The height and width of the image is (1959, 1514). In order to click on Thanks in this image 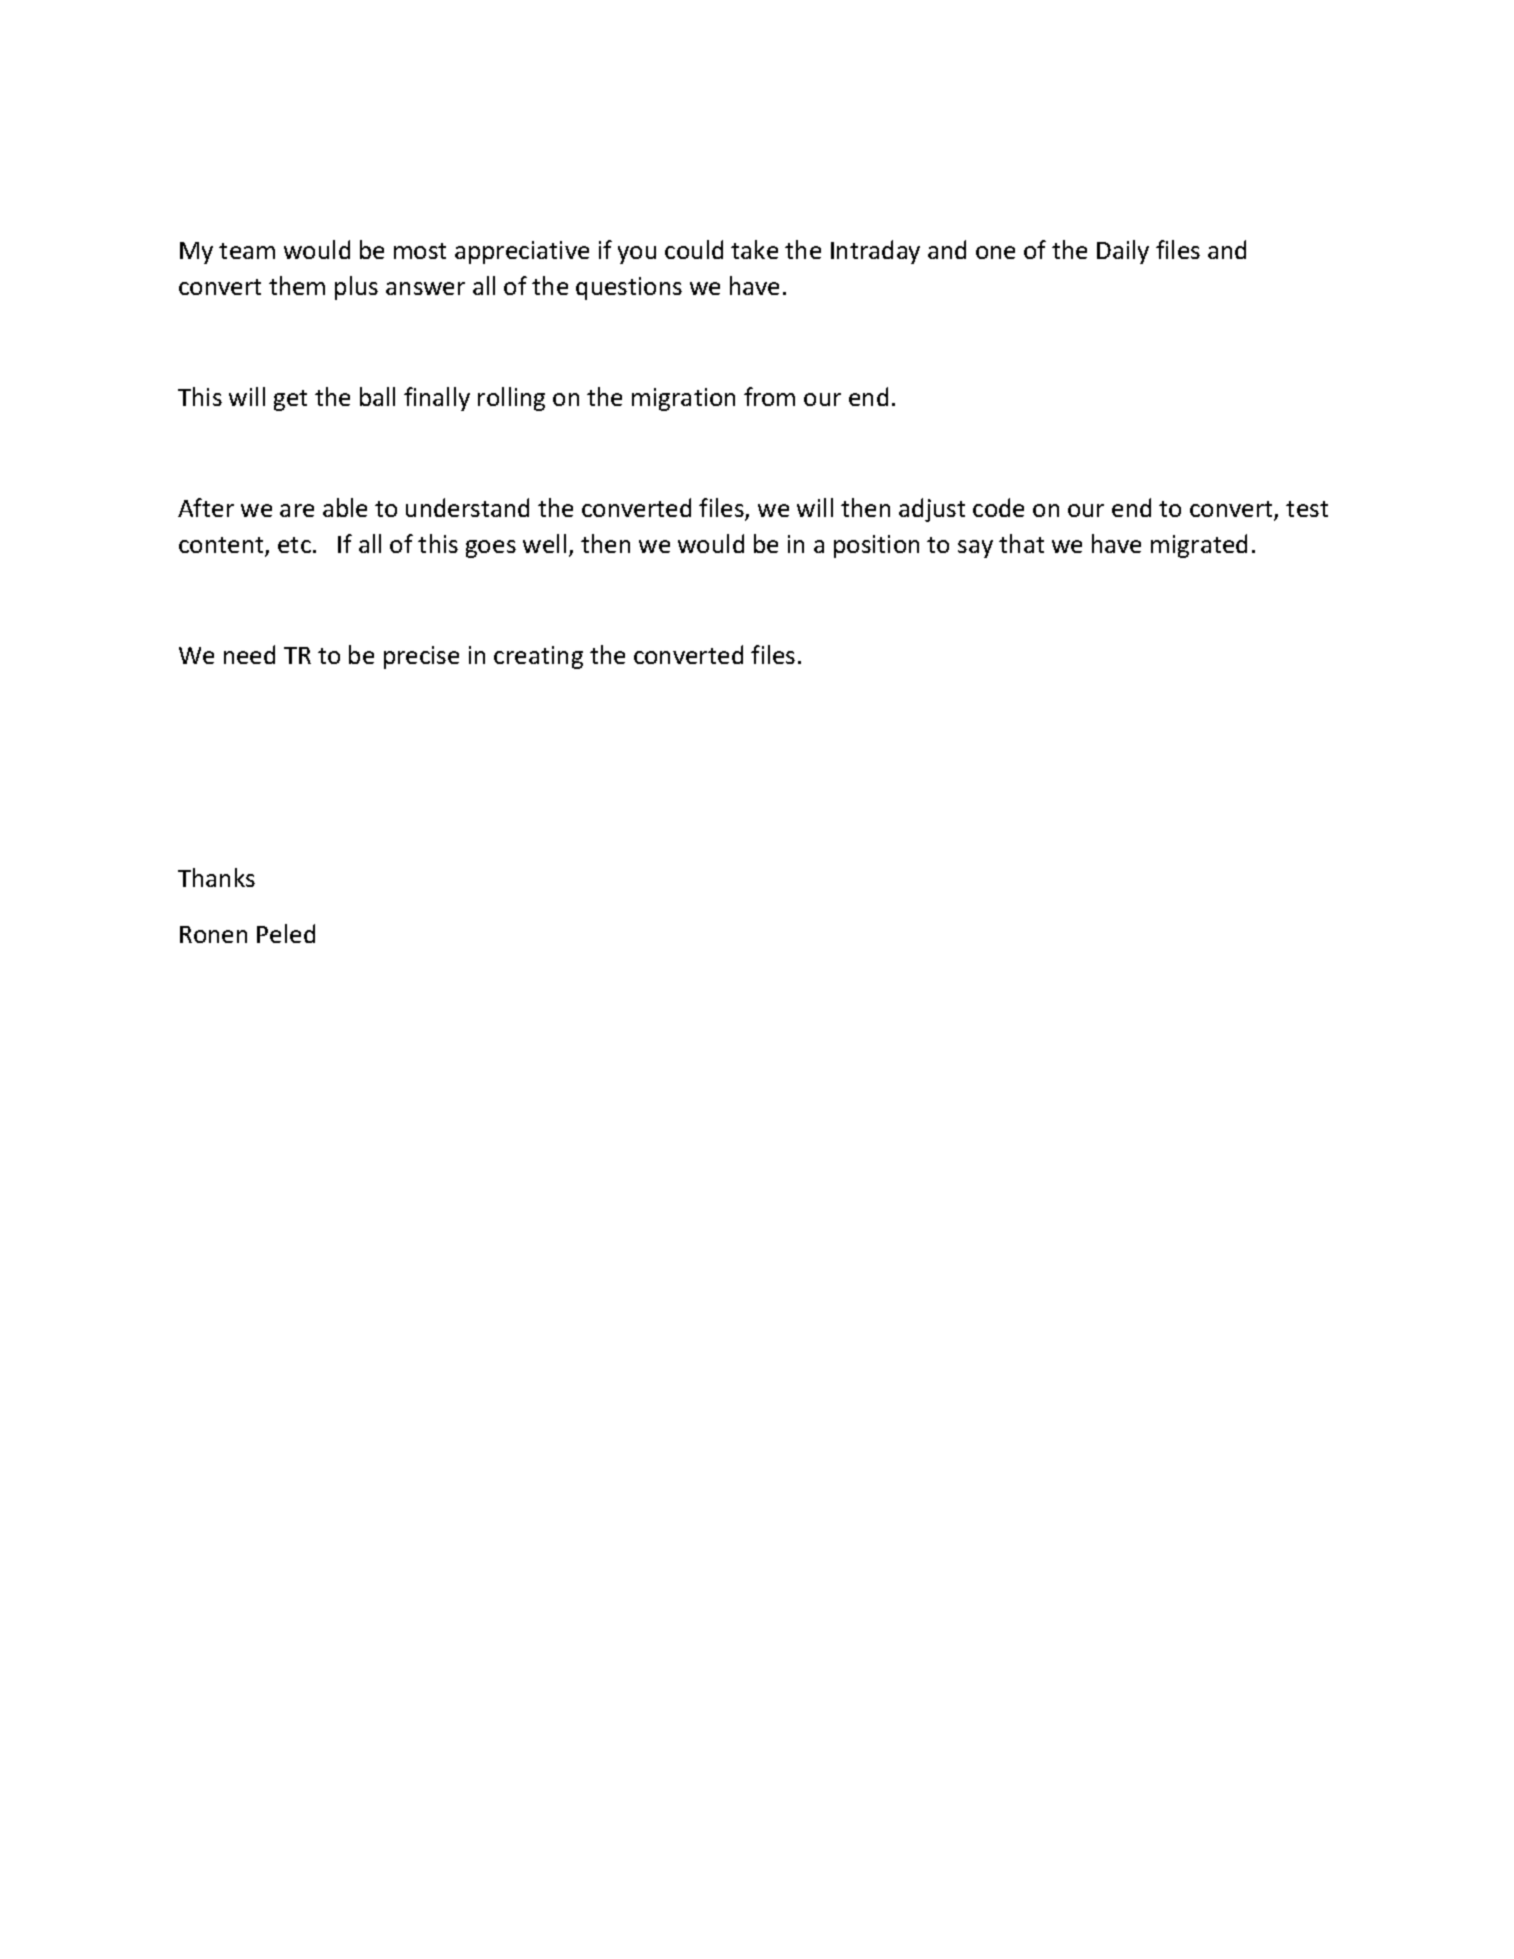, I will do `click(216, 877)`.
